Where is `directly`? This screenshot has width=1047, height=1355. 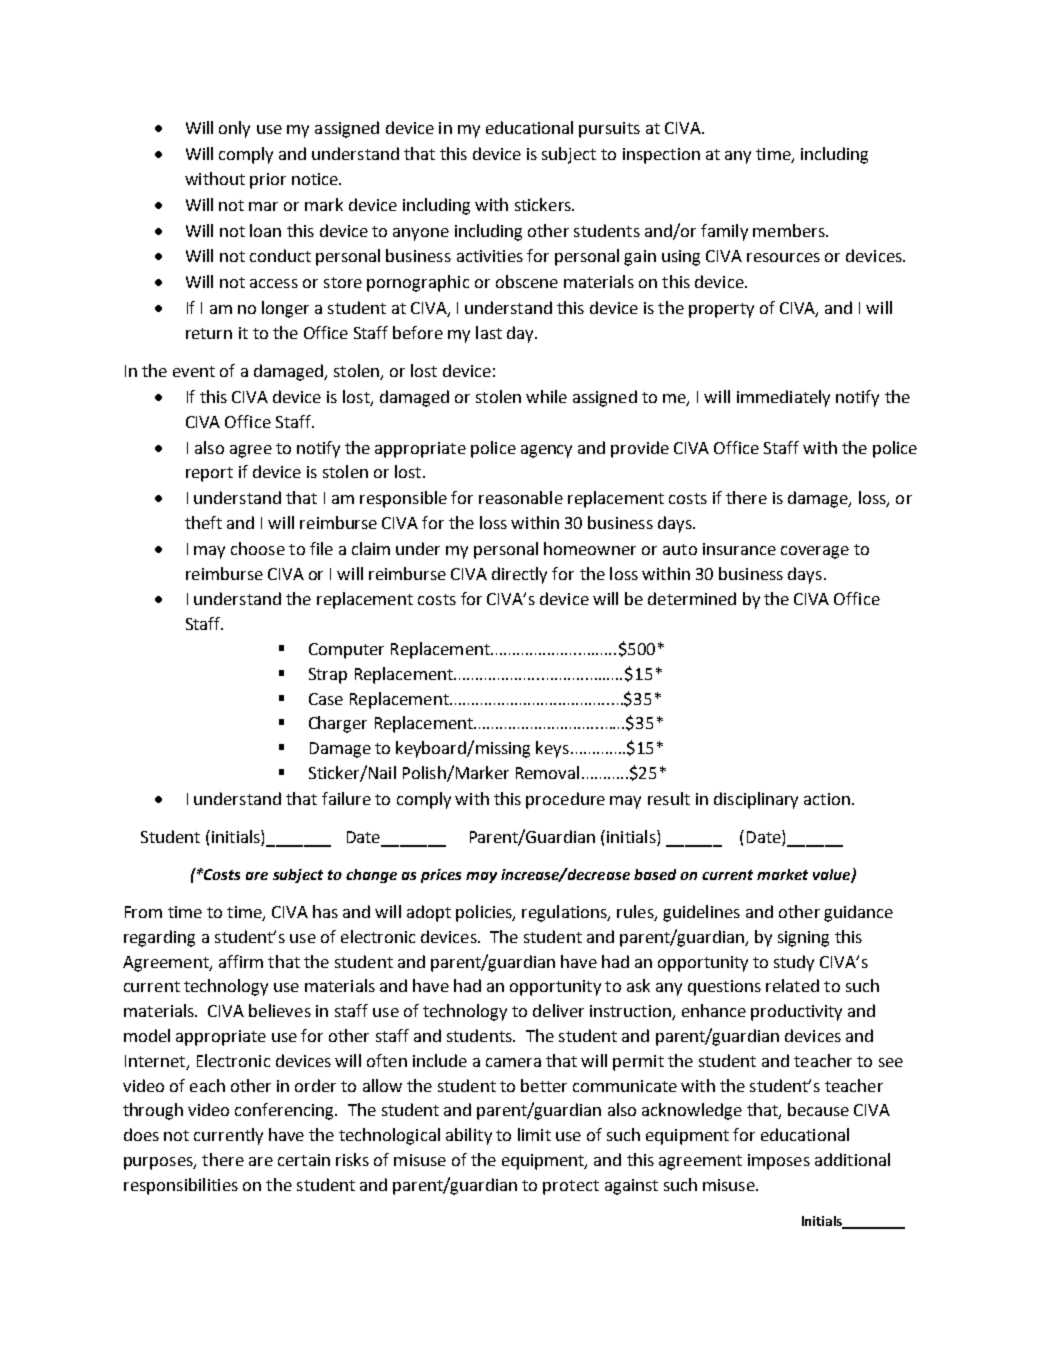
directly is located at coordinates (519, 575).
